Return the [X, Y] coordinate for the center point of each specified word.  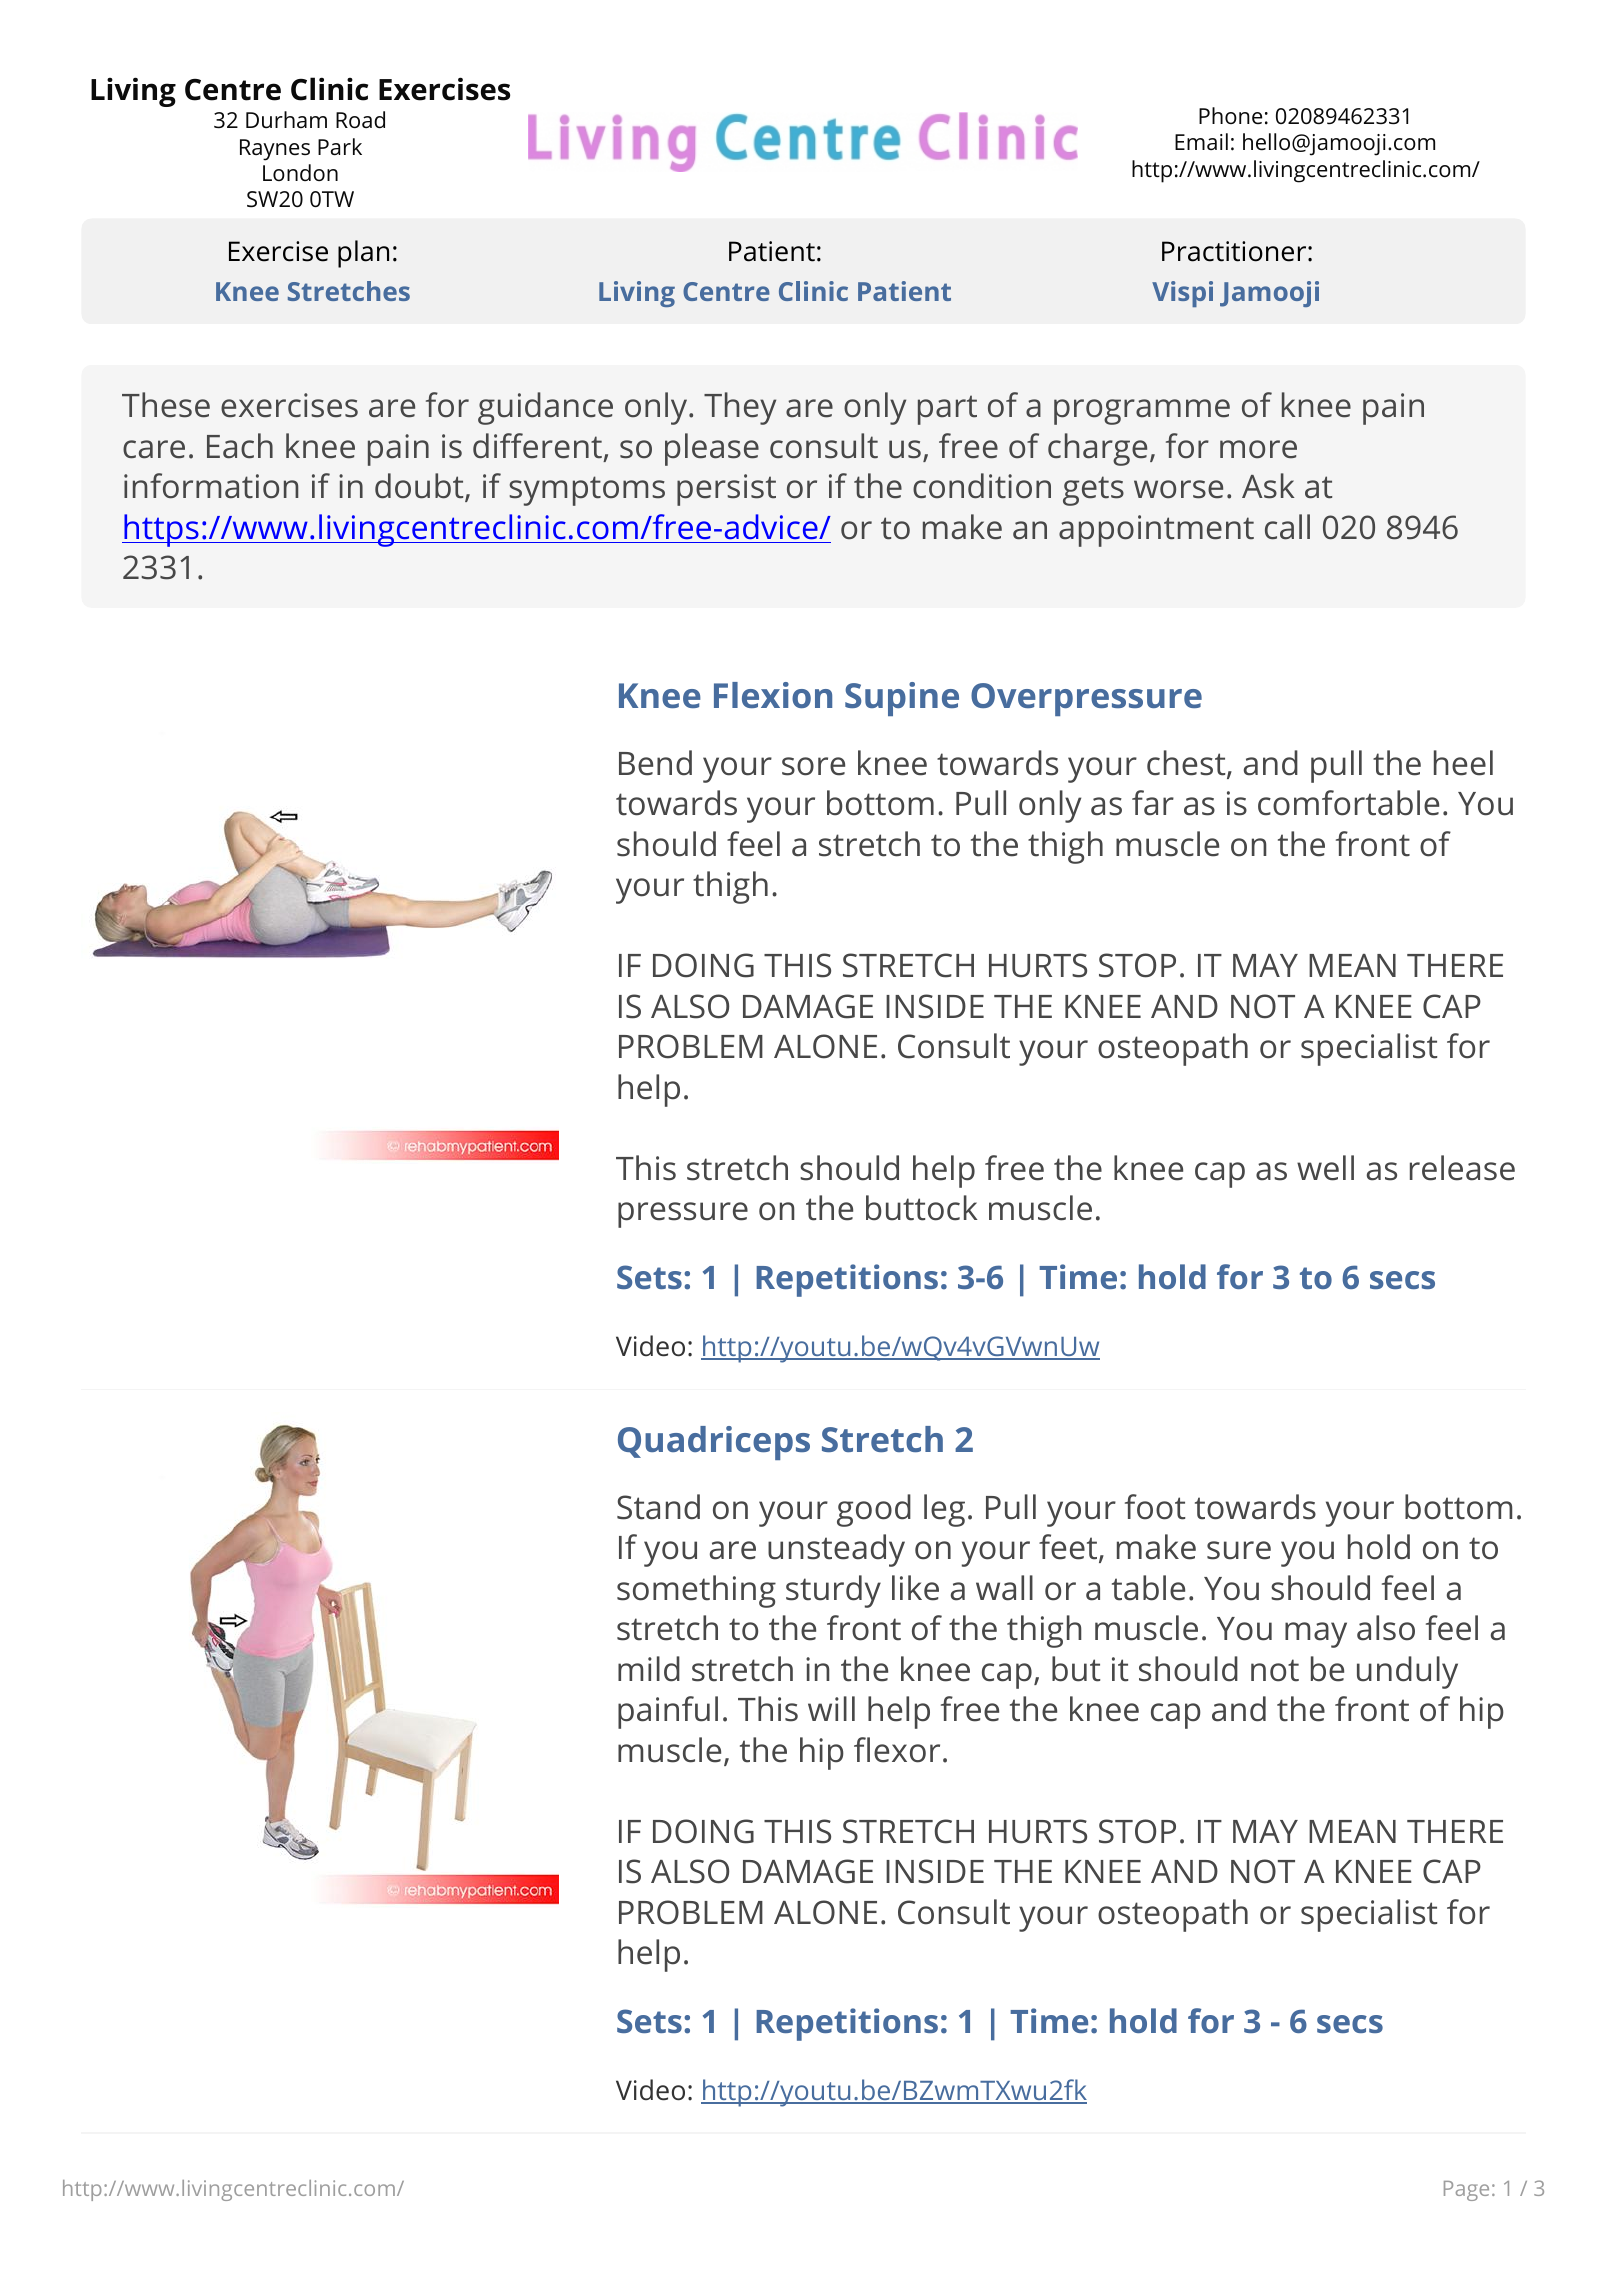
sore [813, 766]
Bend [655, 763]
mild [649, 1669]
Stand [658, 1507]
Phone [1230, 115]
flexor [897, 1750]
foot [1155, 1507]
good [874, 1510]
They [740, 408]
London [300, 172]
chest [1187, 764]
